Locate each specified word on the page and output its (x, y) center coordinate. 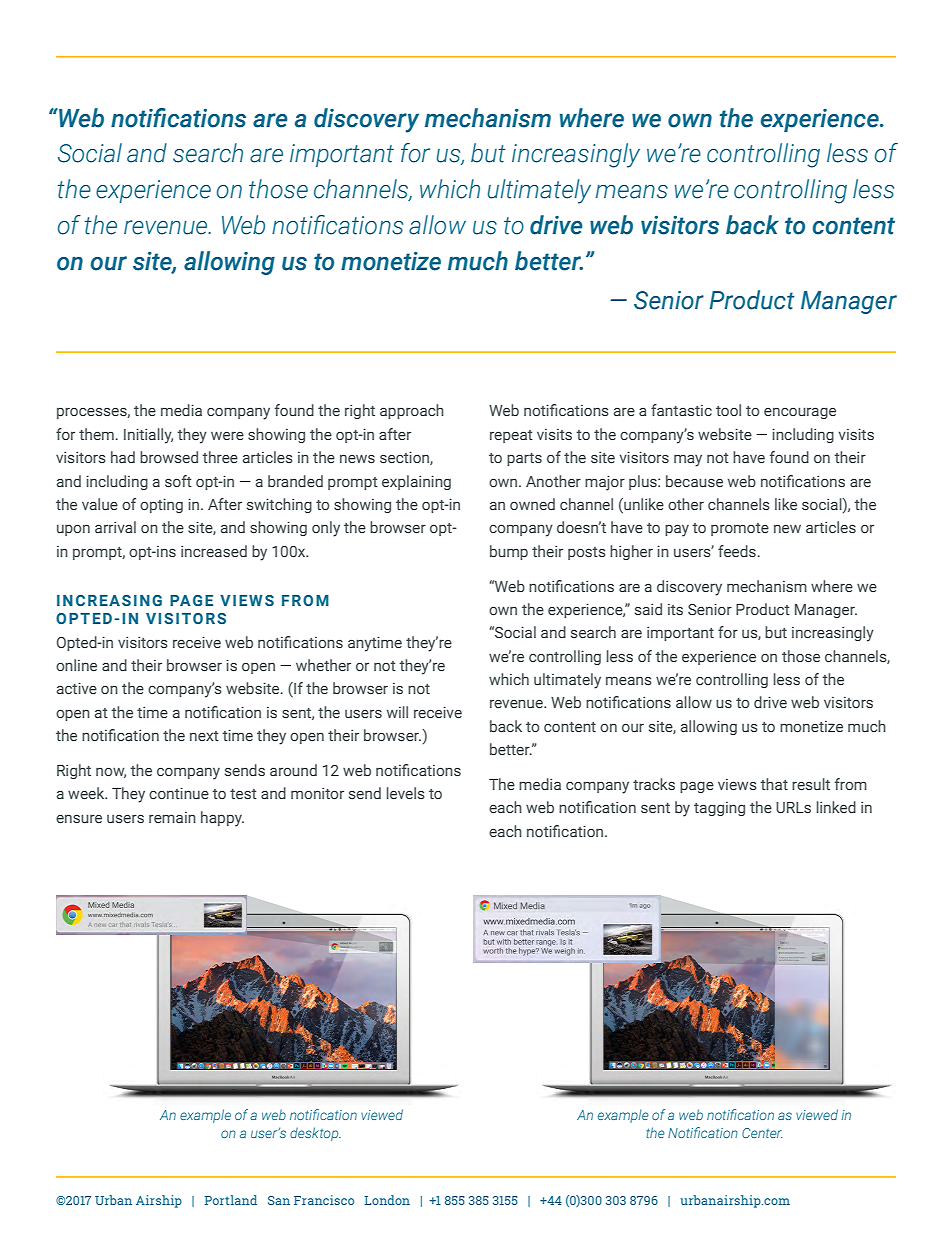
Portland (231, 1200)
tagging (719, 809)
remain (172, 817)
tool (728, 410)
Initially (148, 436)
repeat (511, 436)
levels (406, 793)
